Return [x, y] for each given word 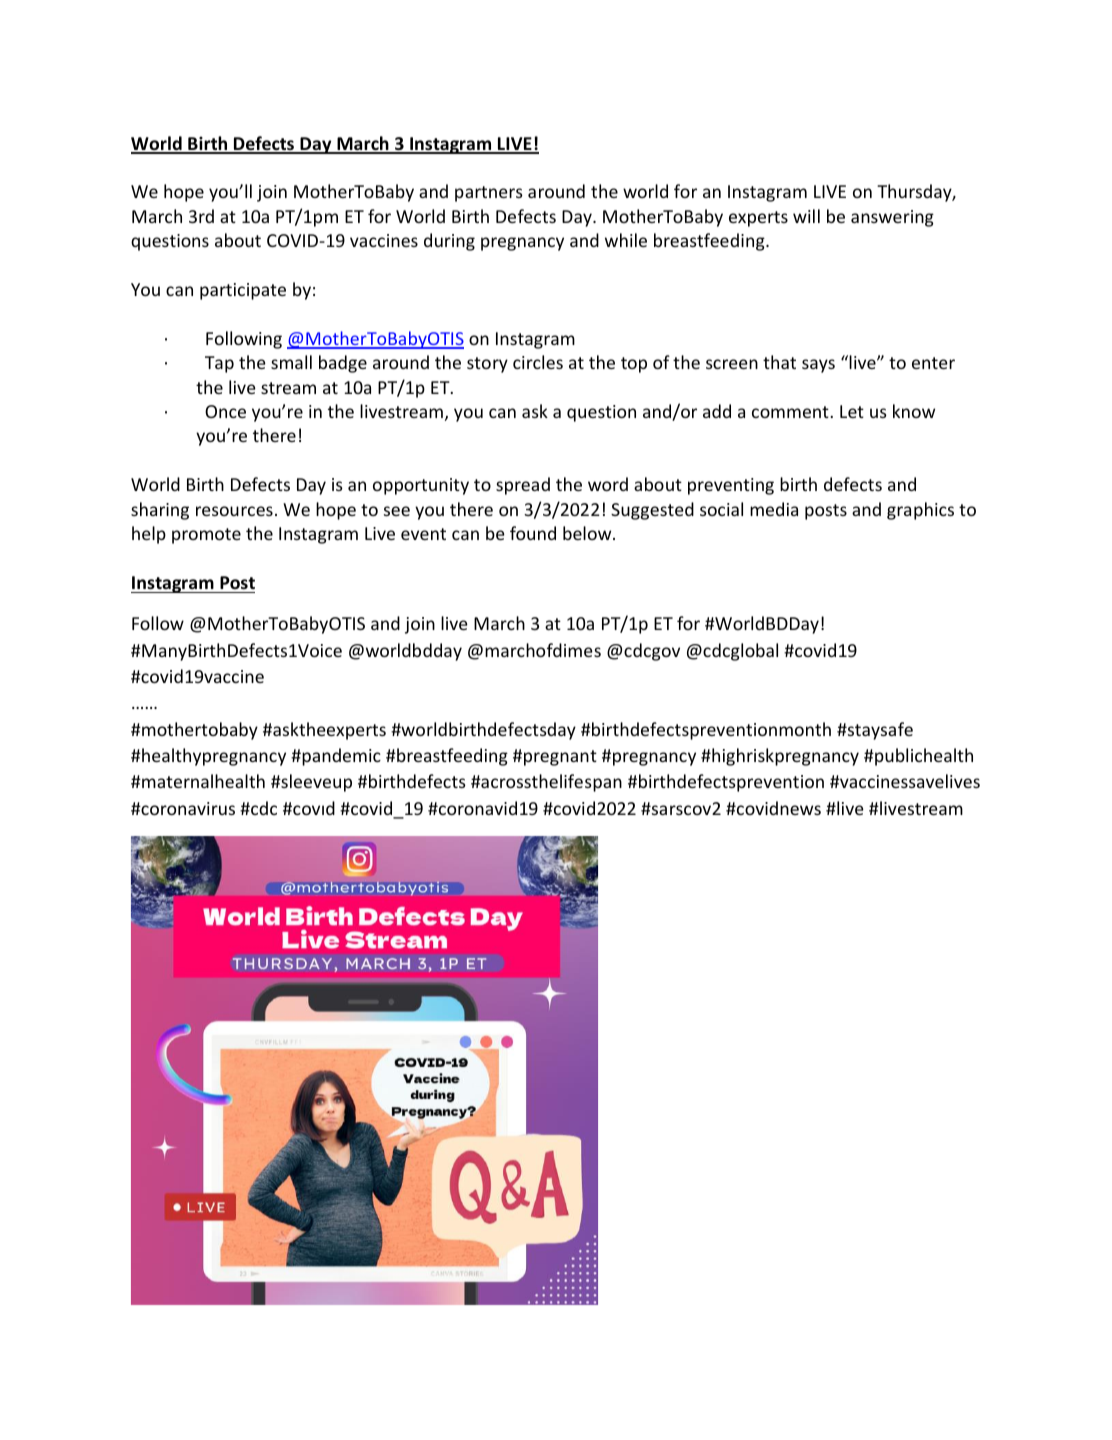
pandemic [340, 757]
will [806, 216]
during [449, 242]
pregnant [560, 758]
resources [234, 511]
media [774, 509]
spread [523, 486]
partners [489, 194]
